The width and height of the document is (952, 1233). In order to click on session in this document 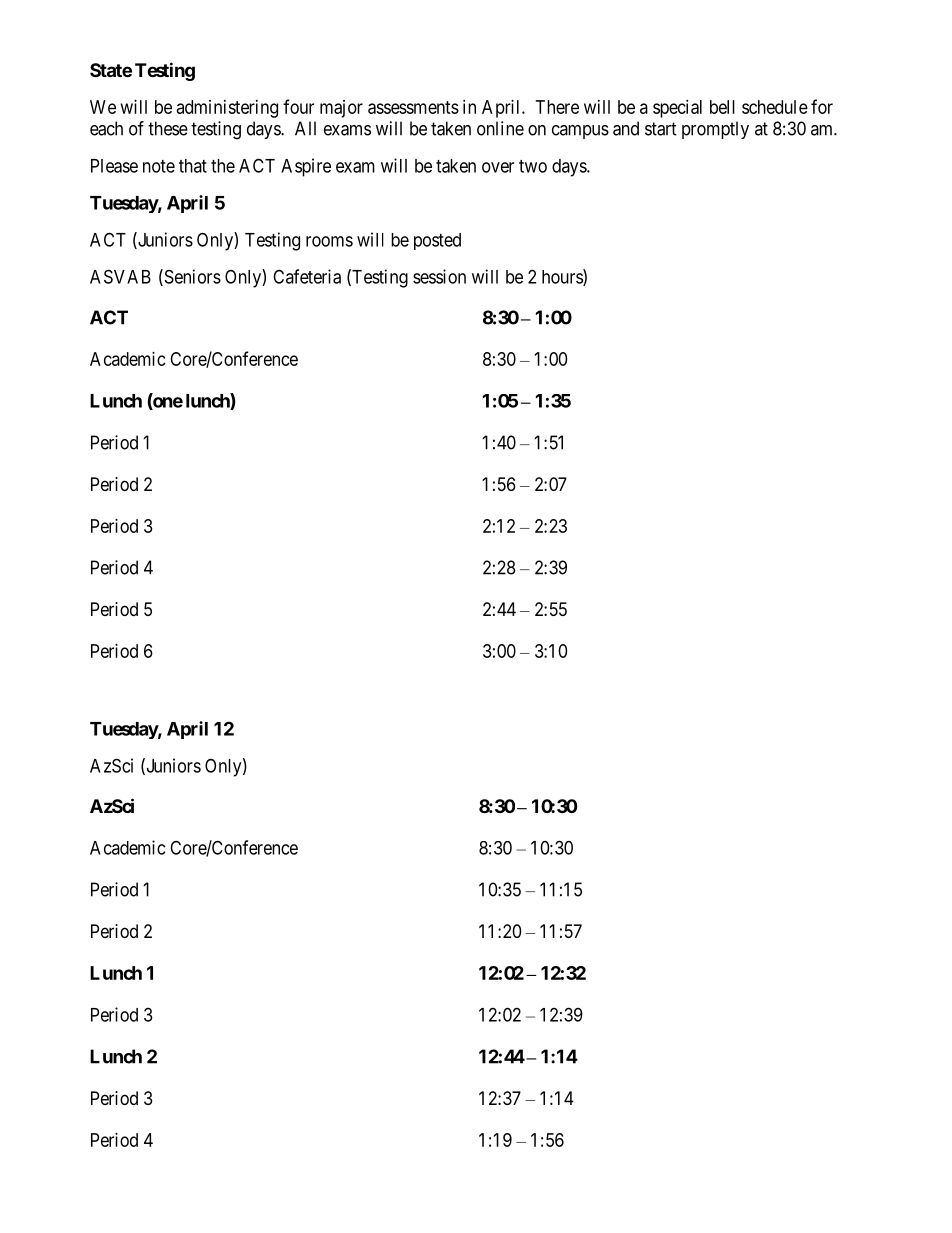, I will do `click(439, 276)`.
